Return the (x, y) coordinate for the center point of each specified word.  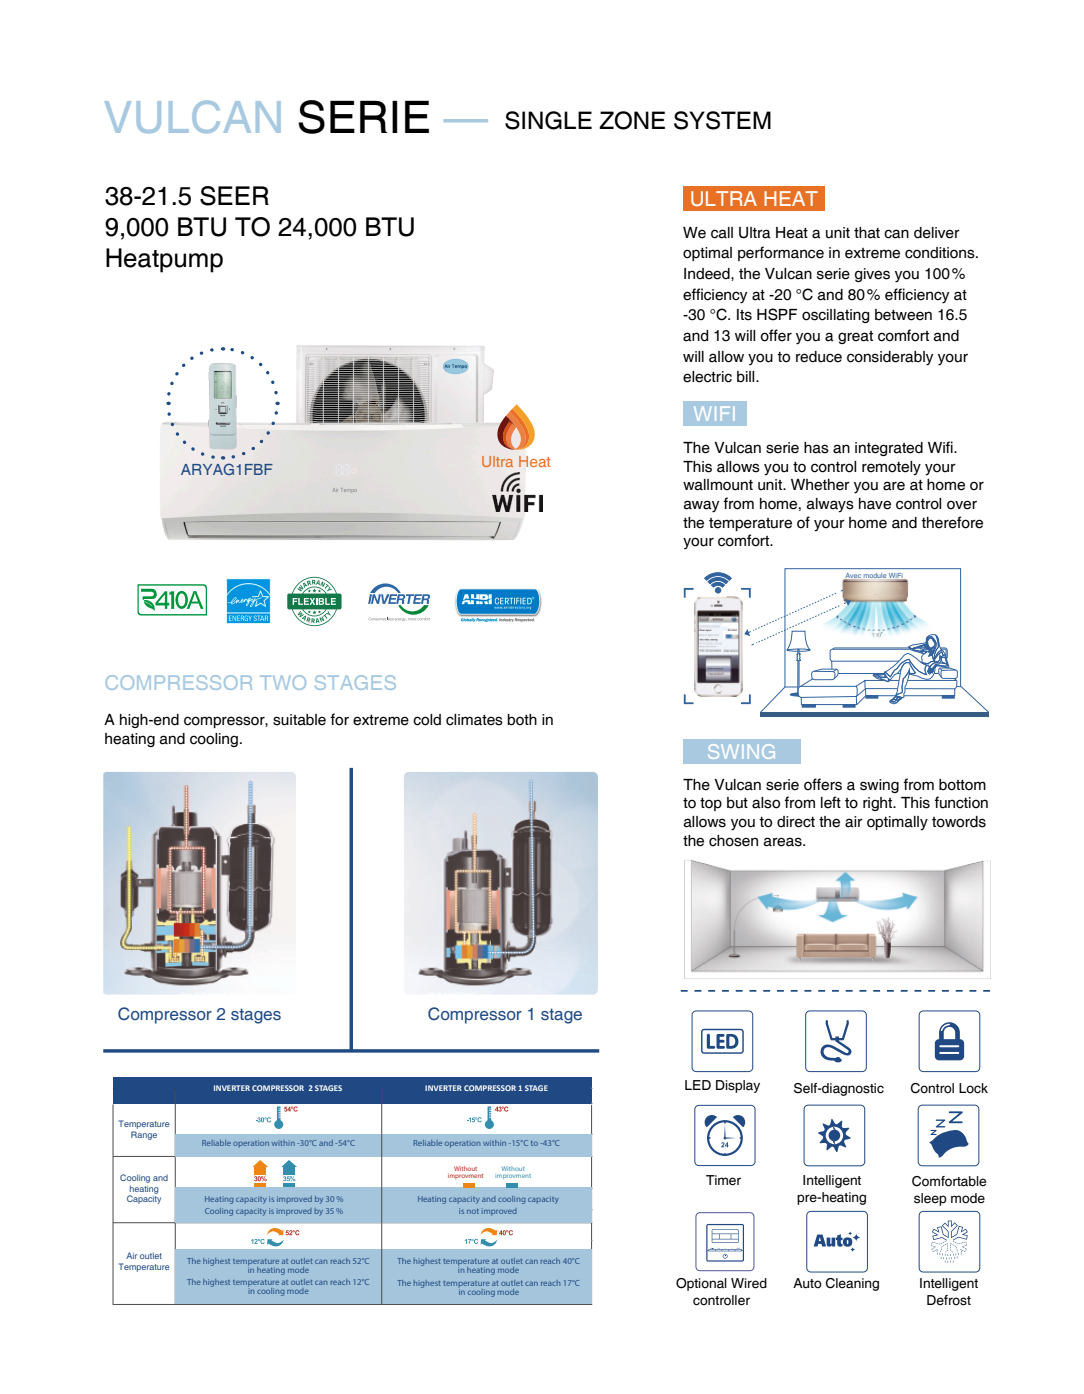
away (701, 506)
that (867, 233)
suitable (299, 720)
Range (144, 1135)
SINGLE (548, 120)
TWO (283, 682)
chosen (733, 841)
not (473, 1211)
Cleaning (852, 1284)
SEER (234, 196)
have (875, 504)
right (879, 804)
